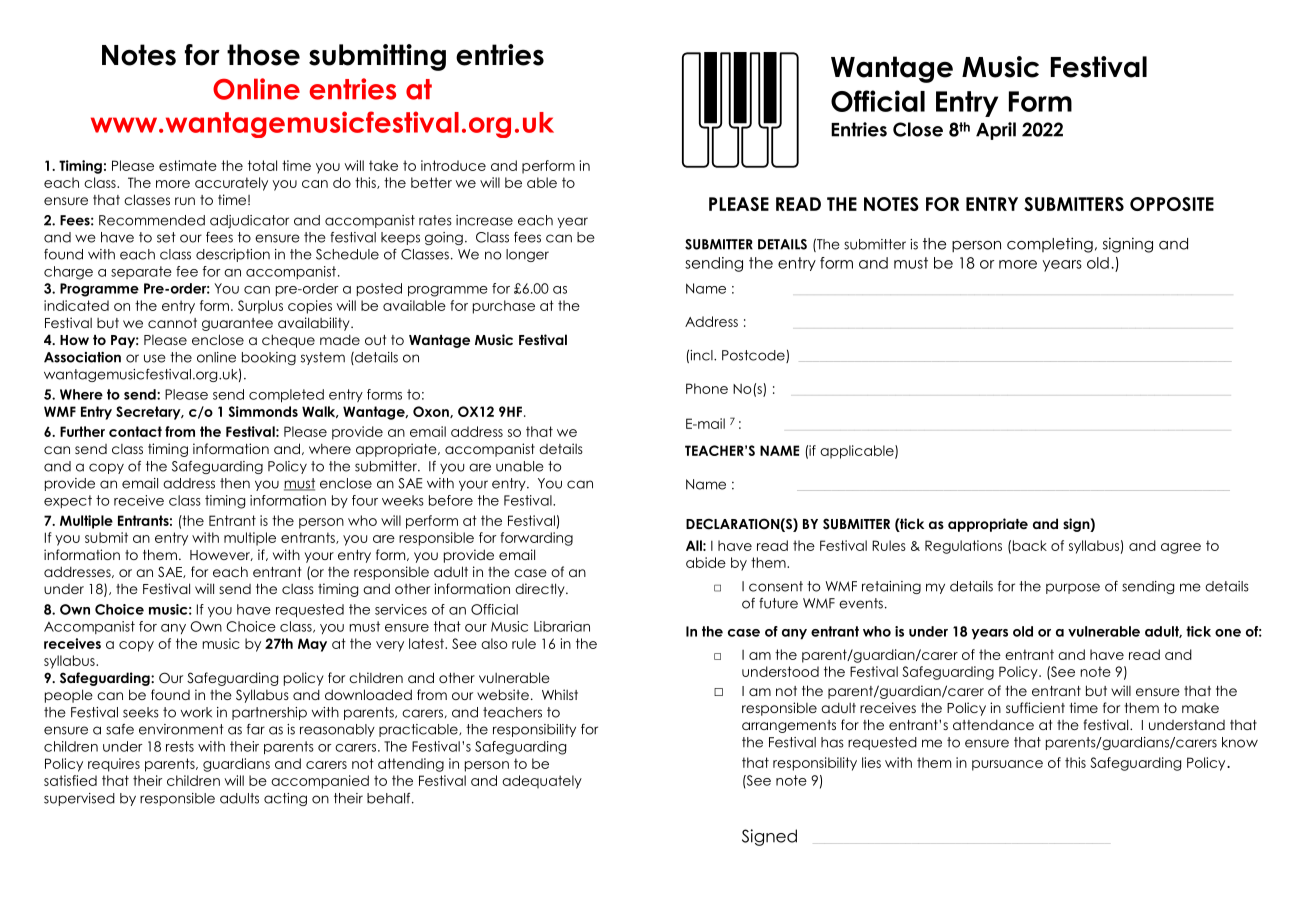 This document has width=1308, height=924. Describe the element at coordinates (1050, 245) in the document. I see `completing` at that location.
